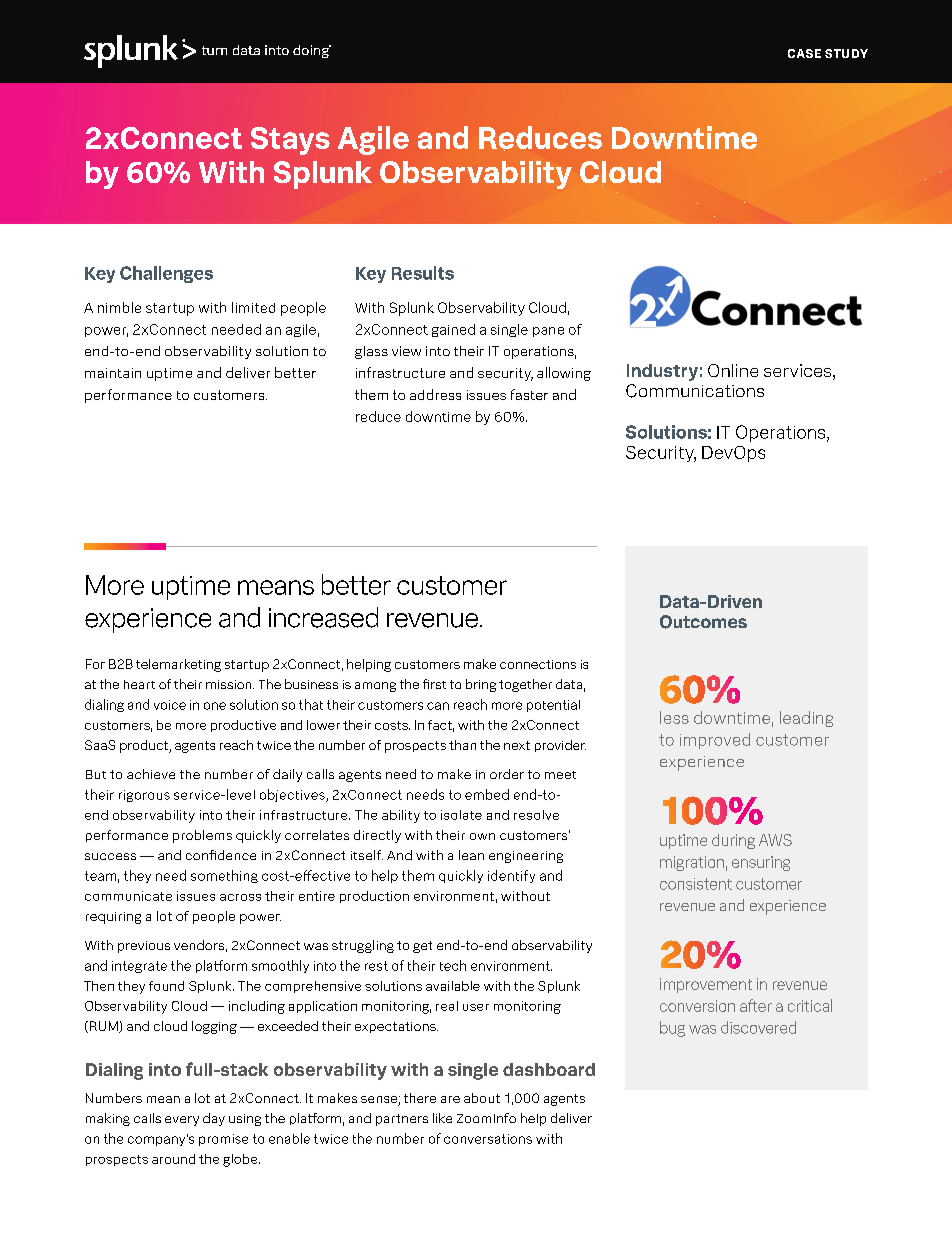  What do you see at coordinates (761, 863) in the page?
I see `ensuring` at bounding box center [761, 863].
